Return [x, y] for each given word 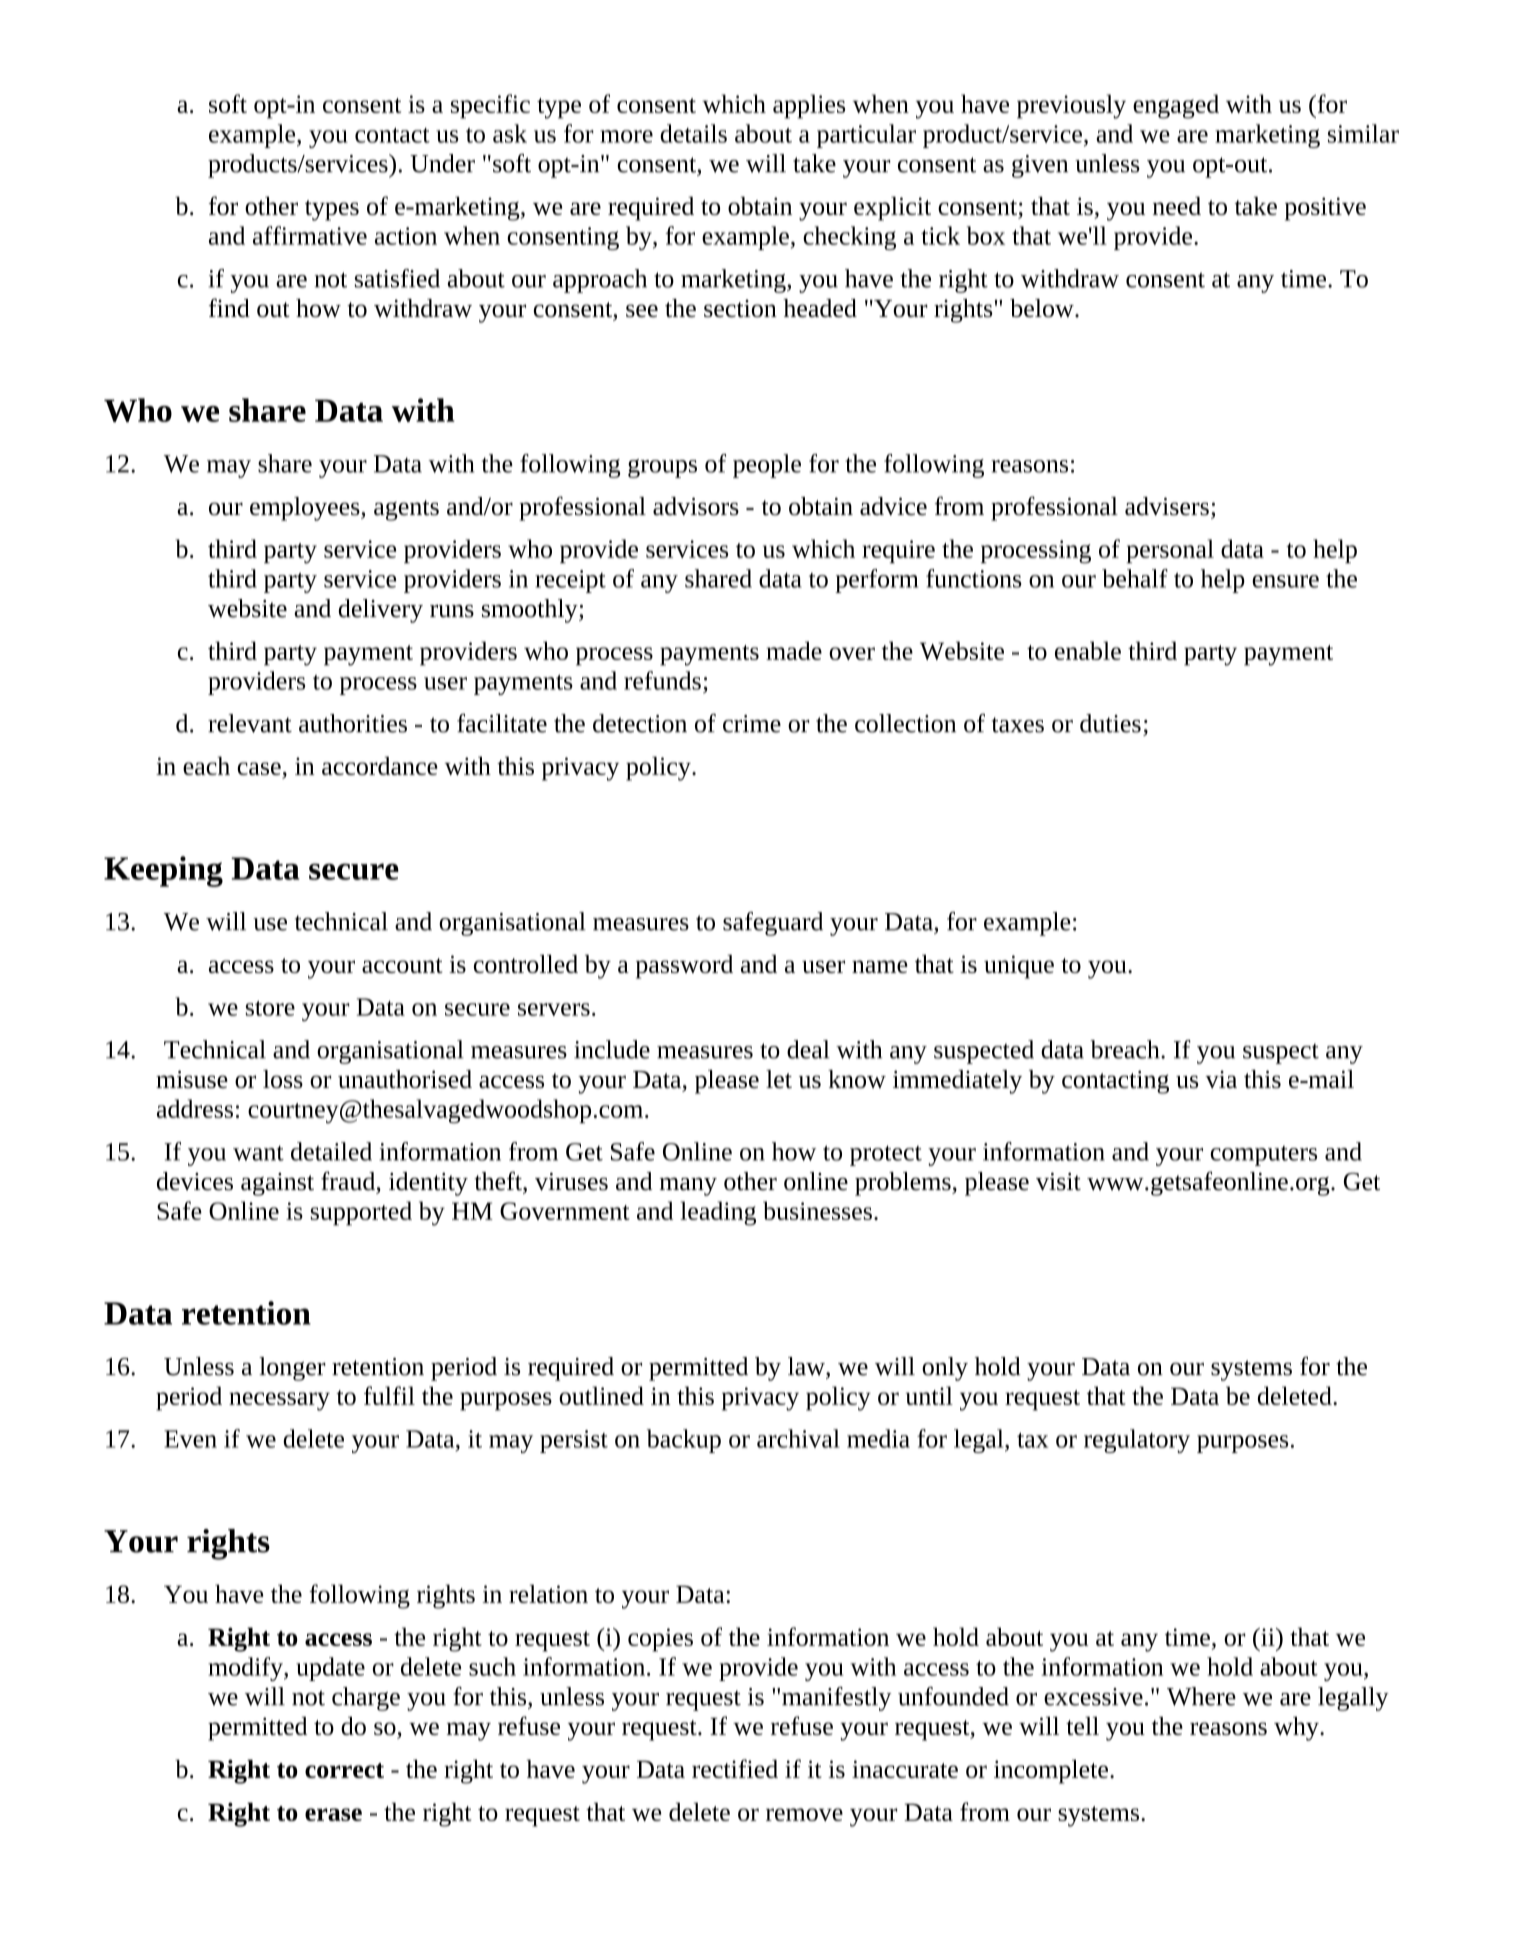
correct [344, 1770]
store [270, 1008]
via [1221, 1079]
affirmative [310, 235]
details [693, 133]
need [1177, 205]
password [684, 967]
